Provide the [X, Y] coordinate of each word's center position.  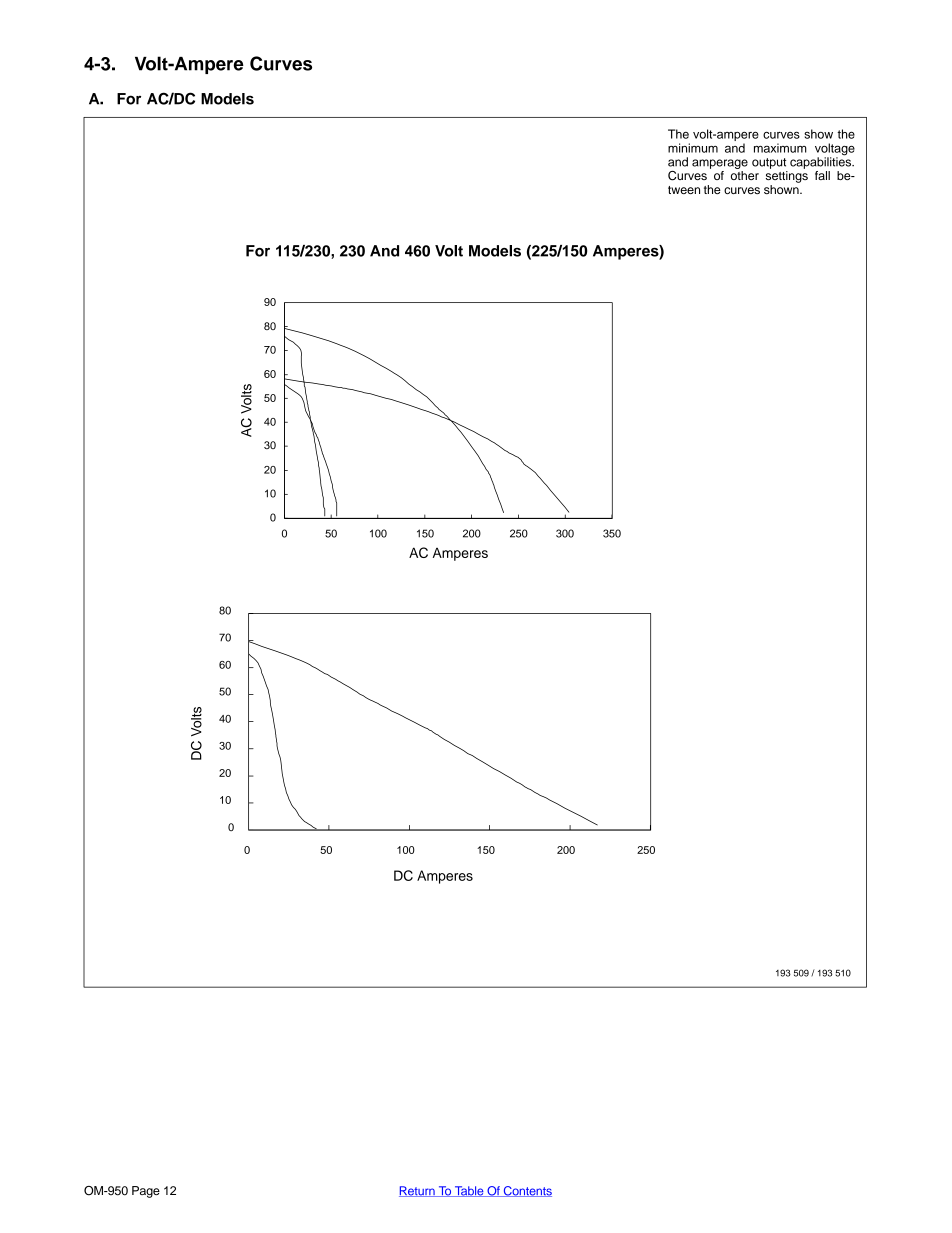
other [745, 175]
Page [146, 1192]
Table [469, 1191]
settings [787, 177]
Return [418, 1191]
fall [822, 175]
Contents [526, 1191]
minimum [693, 148]
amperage [720, 164]
